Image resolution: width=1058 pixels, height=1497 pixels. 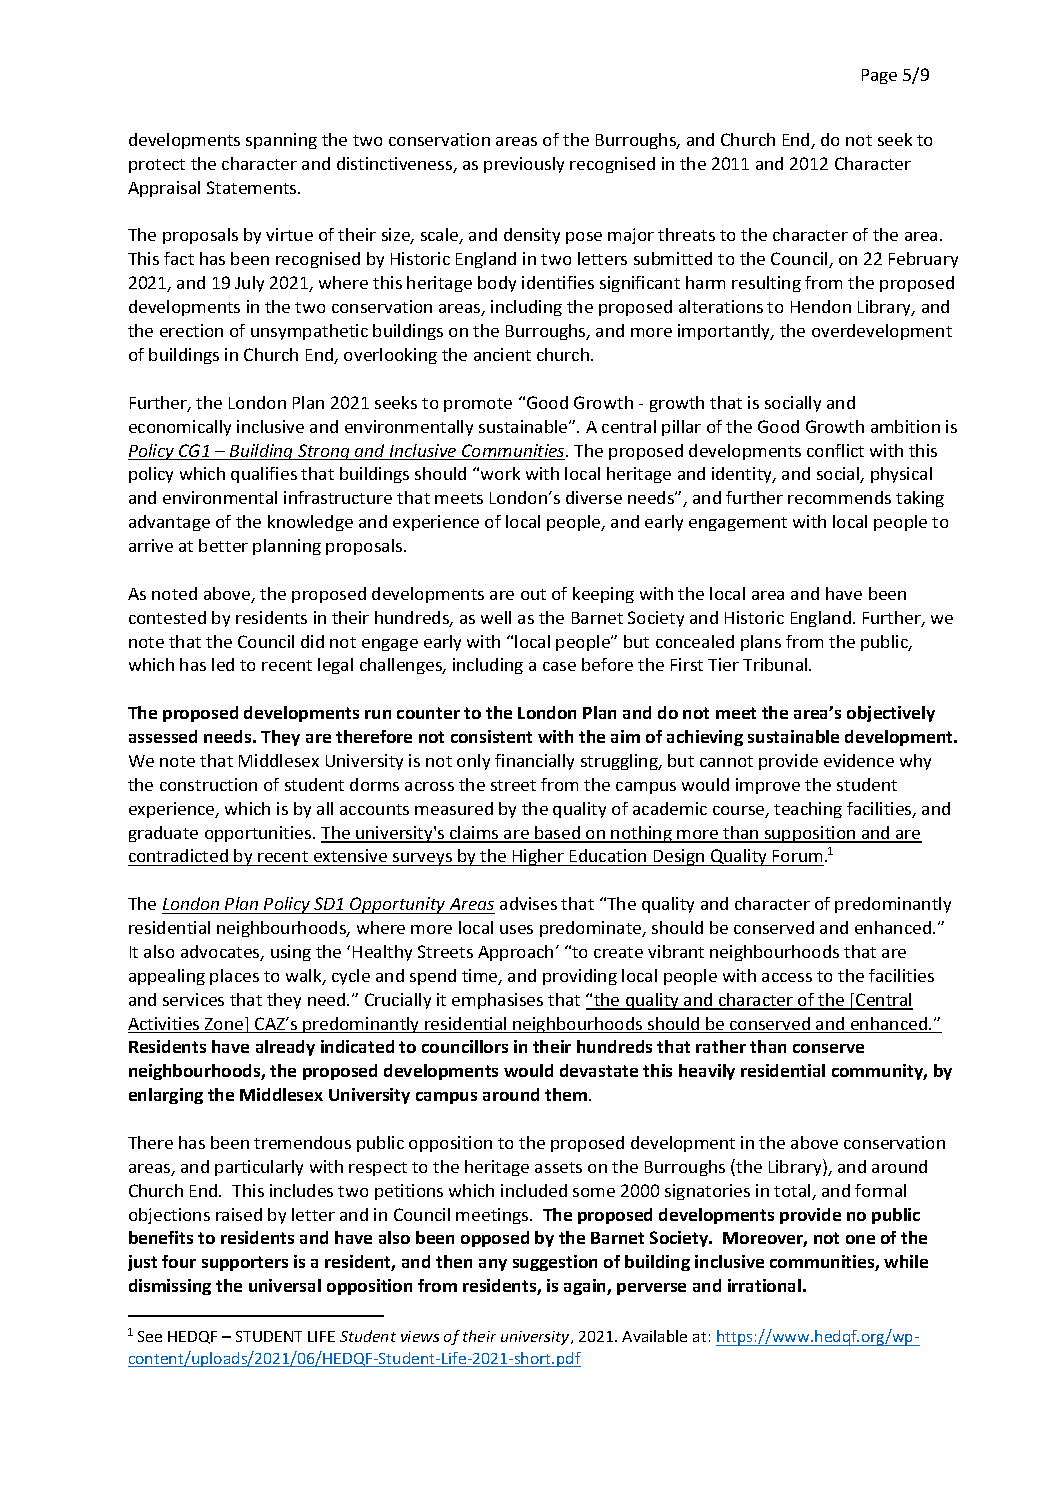 What do you see at coordinates (163, 736) in the screenshot?
I see `assessed` at bounding box center [163, 736].
